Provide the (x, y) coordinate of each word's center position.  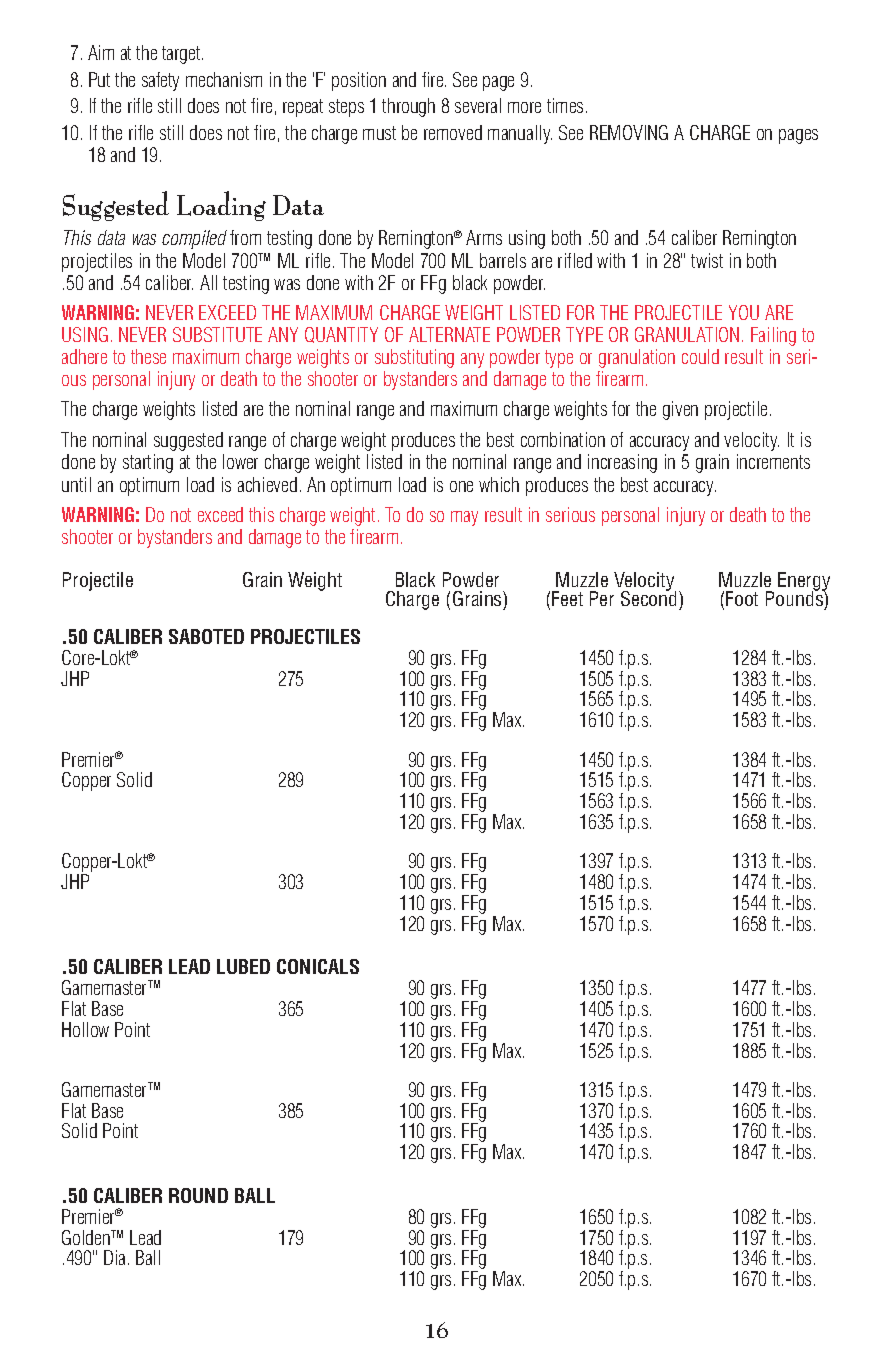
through (408, 107)
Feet (567, 598)
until (76, 484)
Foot (742, 598)
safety (160, 81)
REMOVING (629, 132)
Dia (114, 1257)
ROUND (198, 1195)
